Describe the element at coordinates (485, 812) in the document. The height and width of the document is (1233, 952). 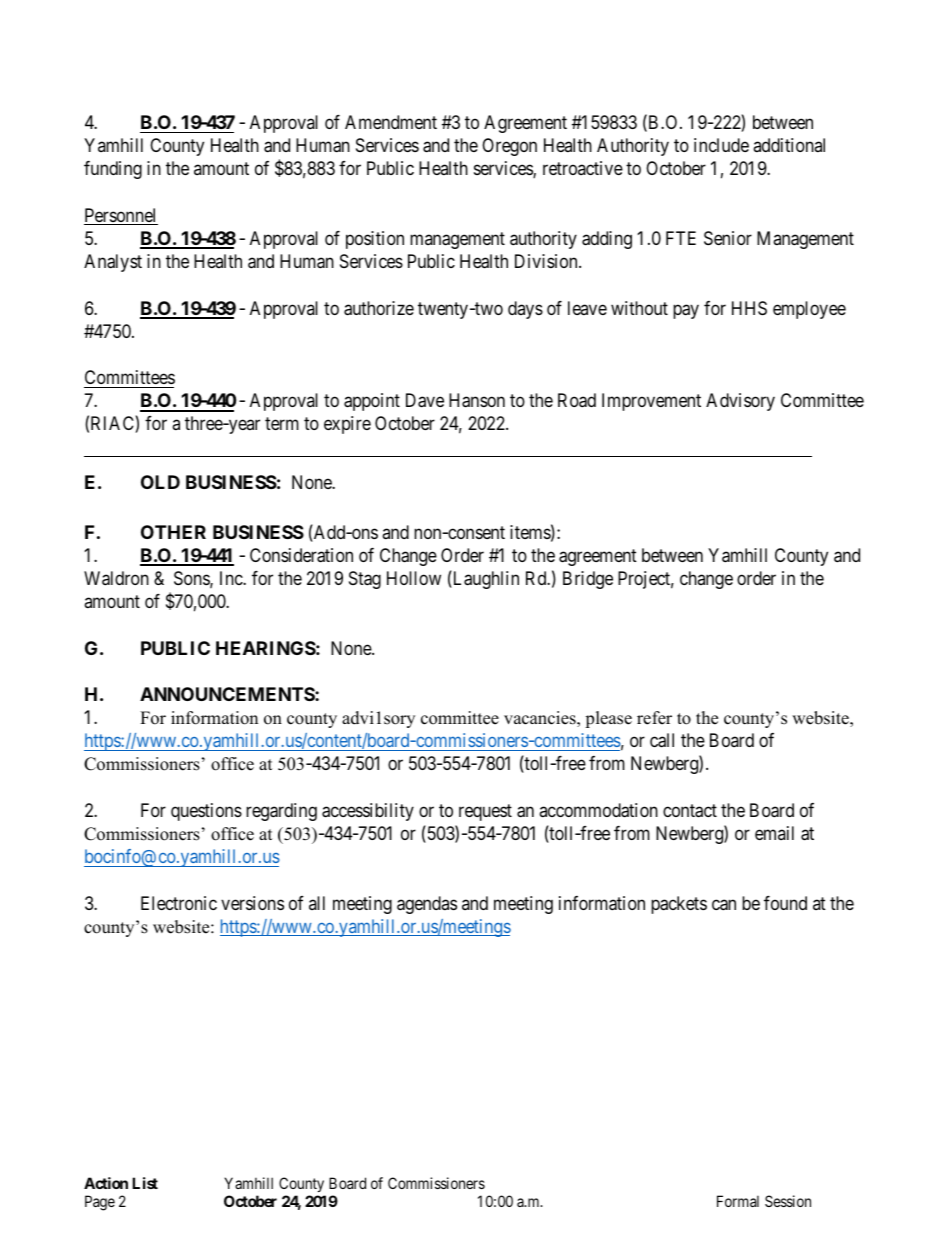
I see `request` at that location.
